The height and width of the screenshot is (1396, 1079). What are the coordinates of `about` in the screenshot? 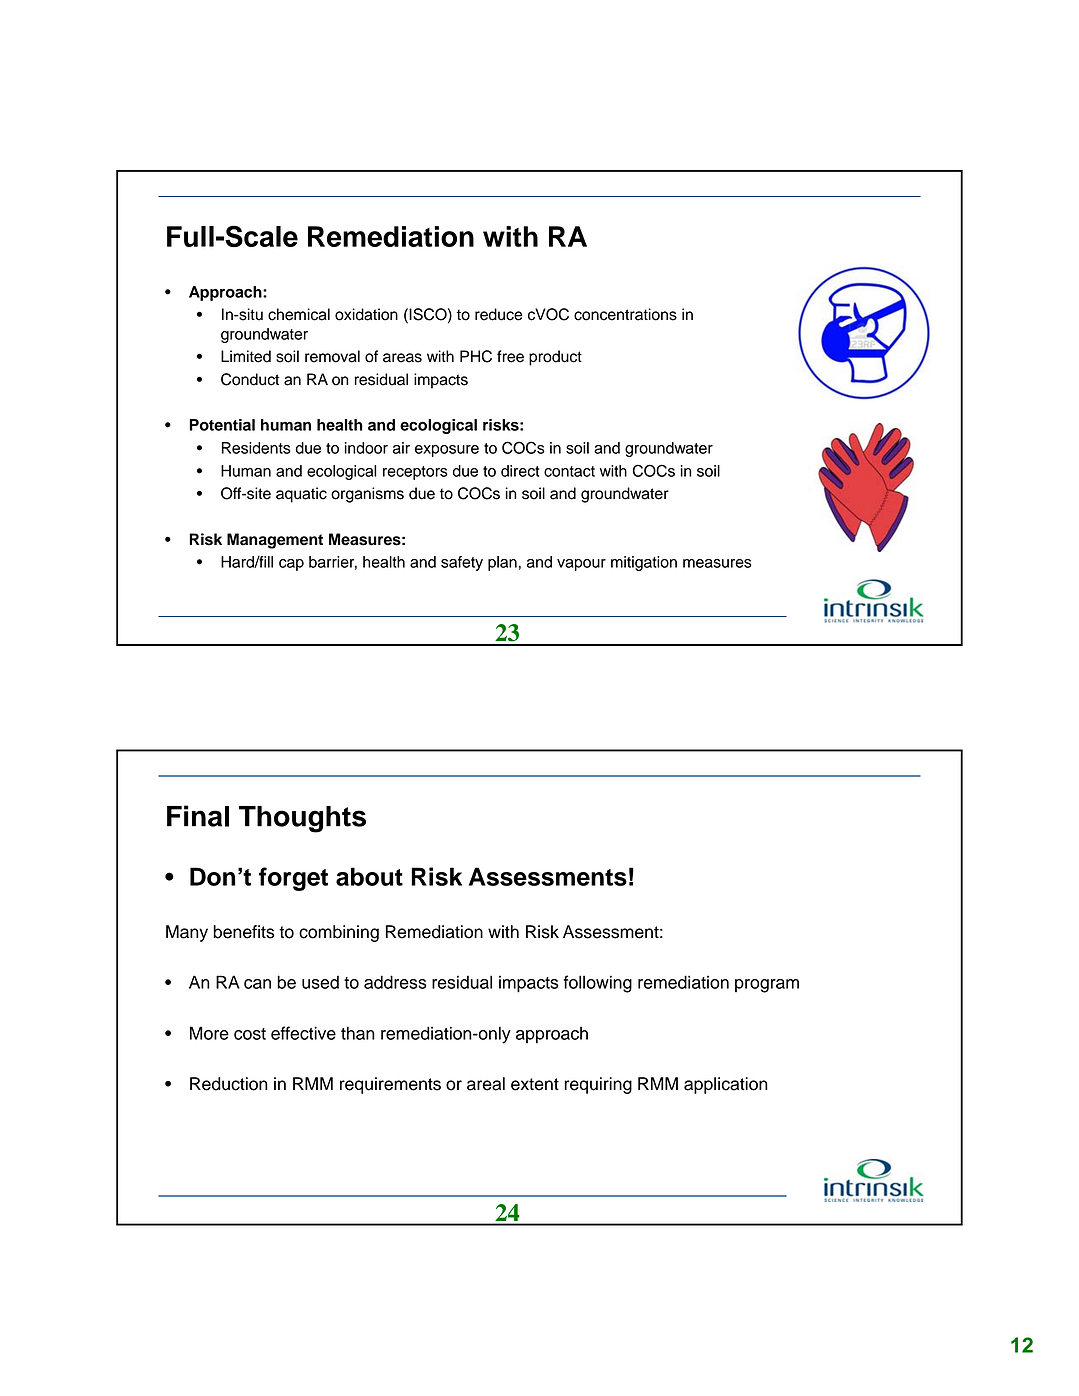 It's located at (369, 876).
